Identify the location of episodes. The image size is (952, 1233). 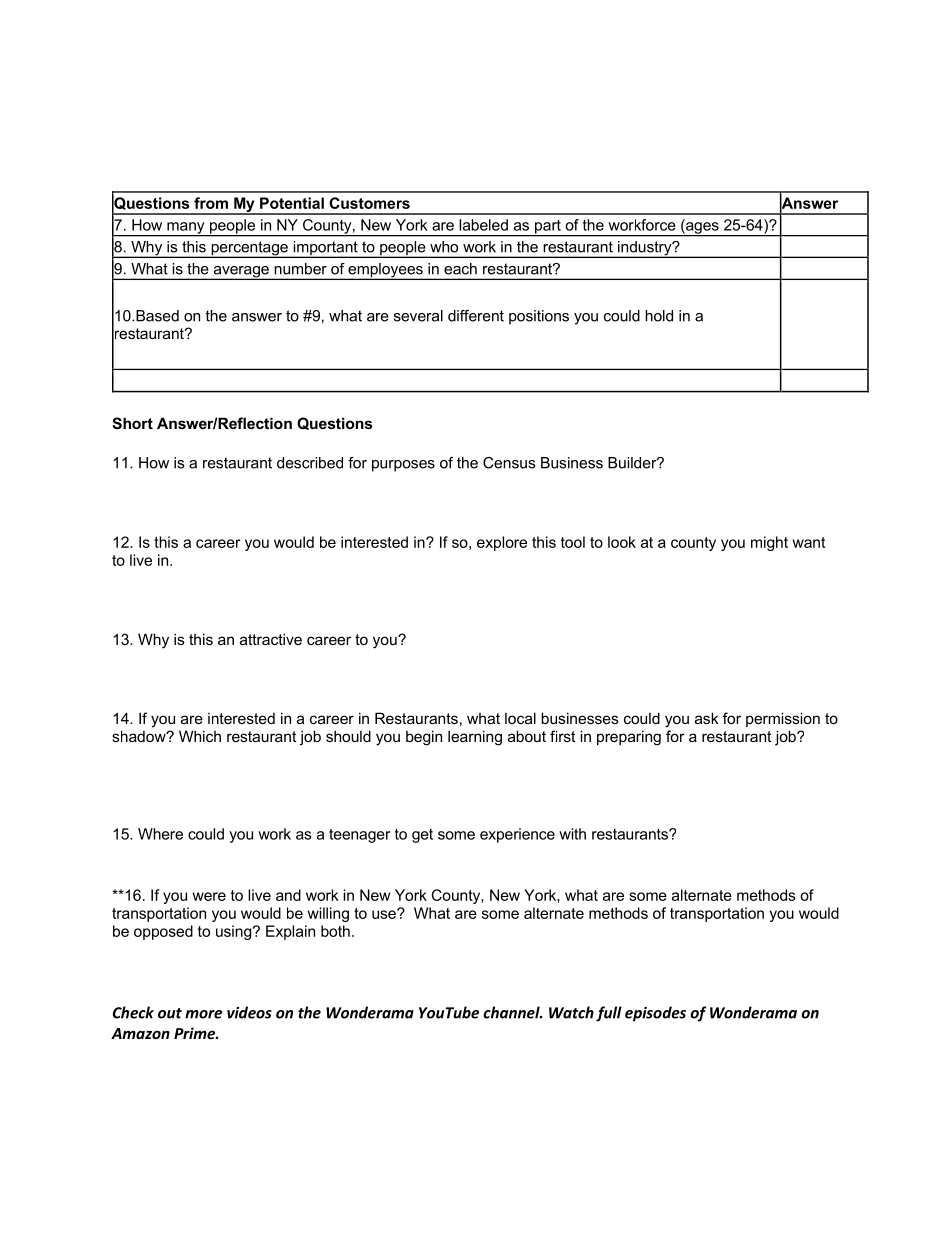
(655, 1014).
